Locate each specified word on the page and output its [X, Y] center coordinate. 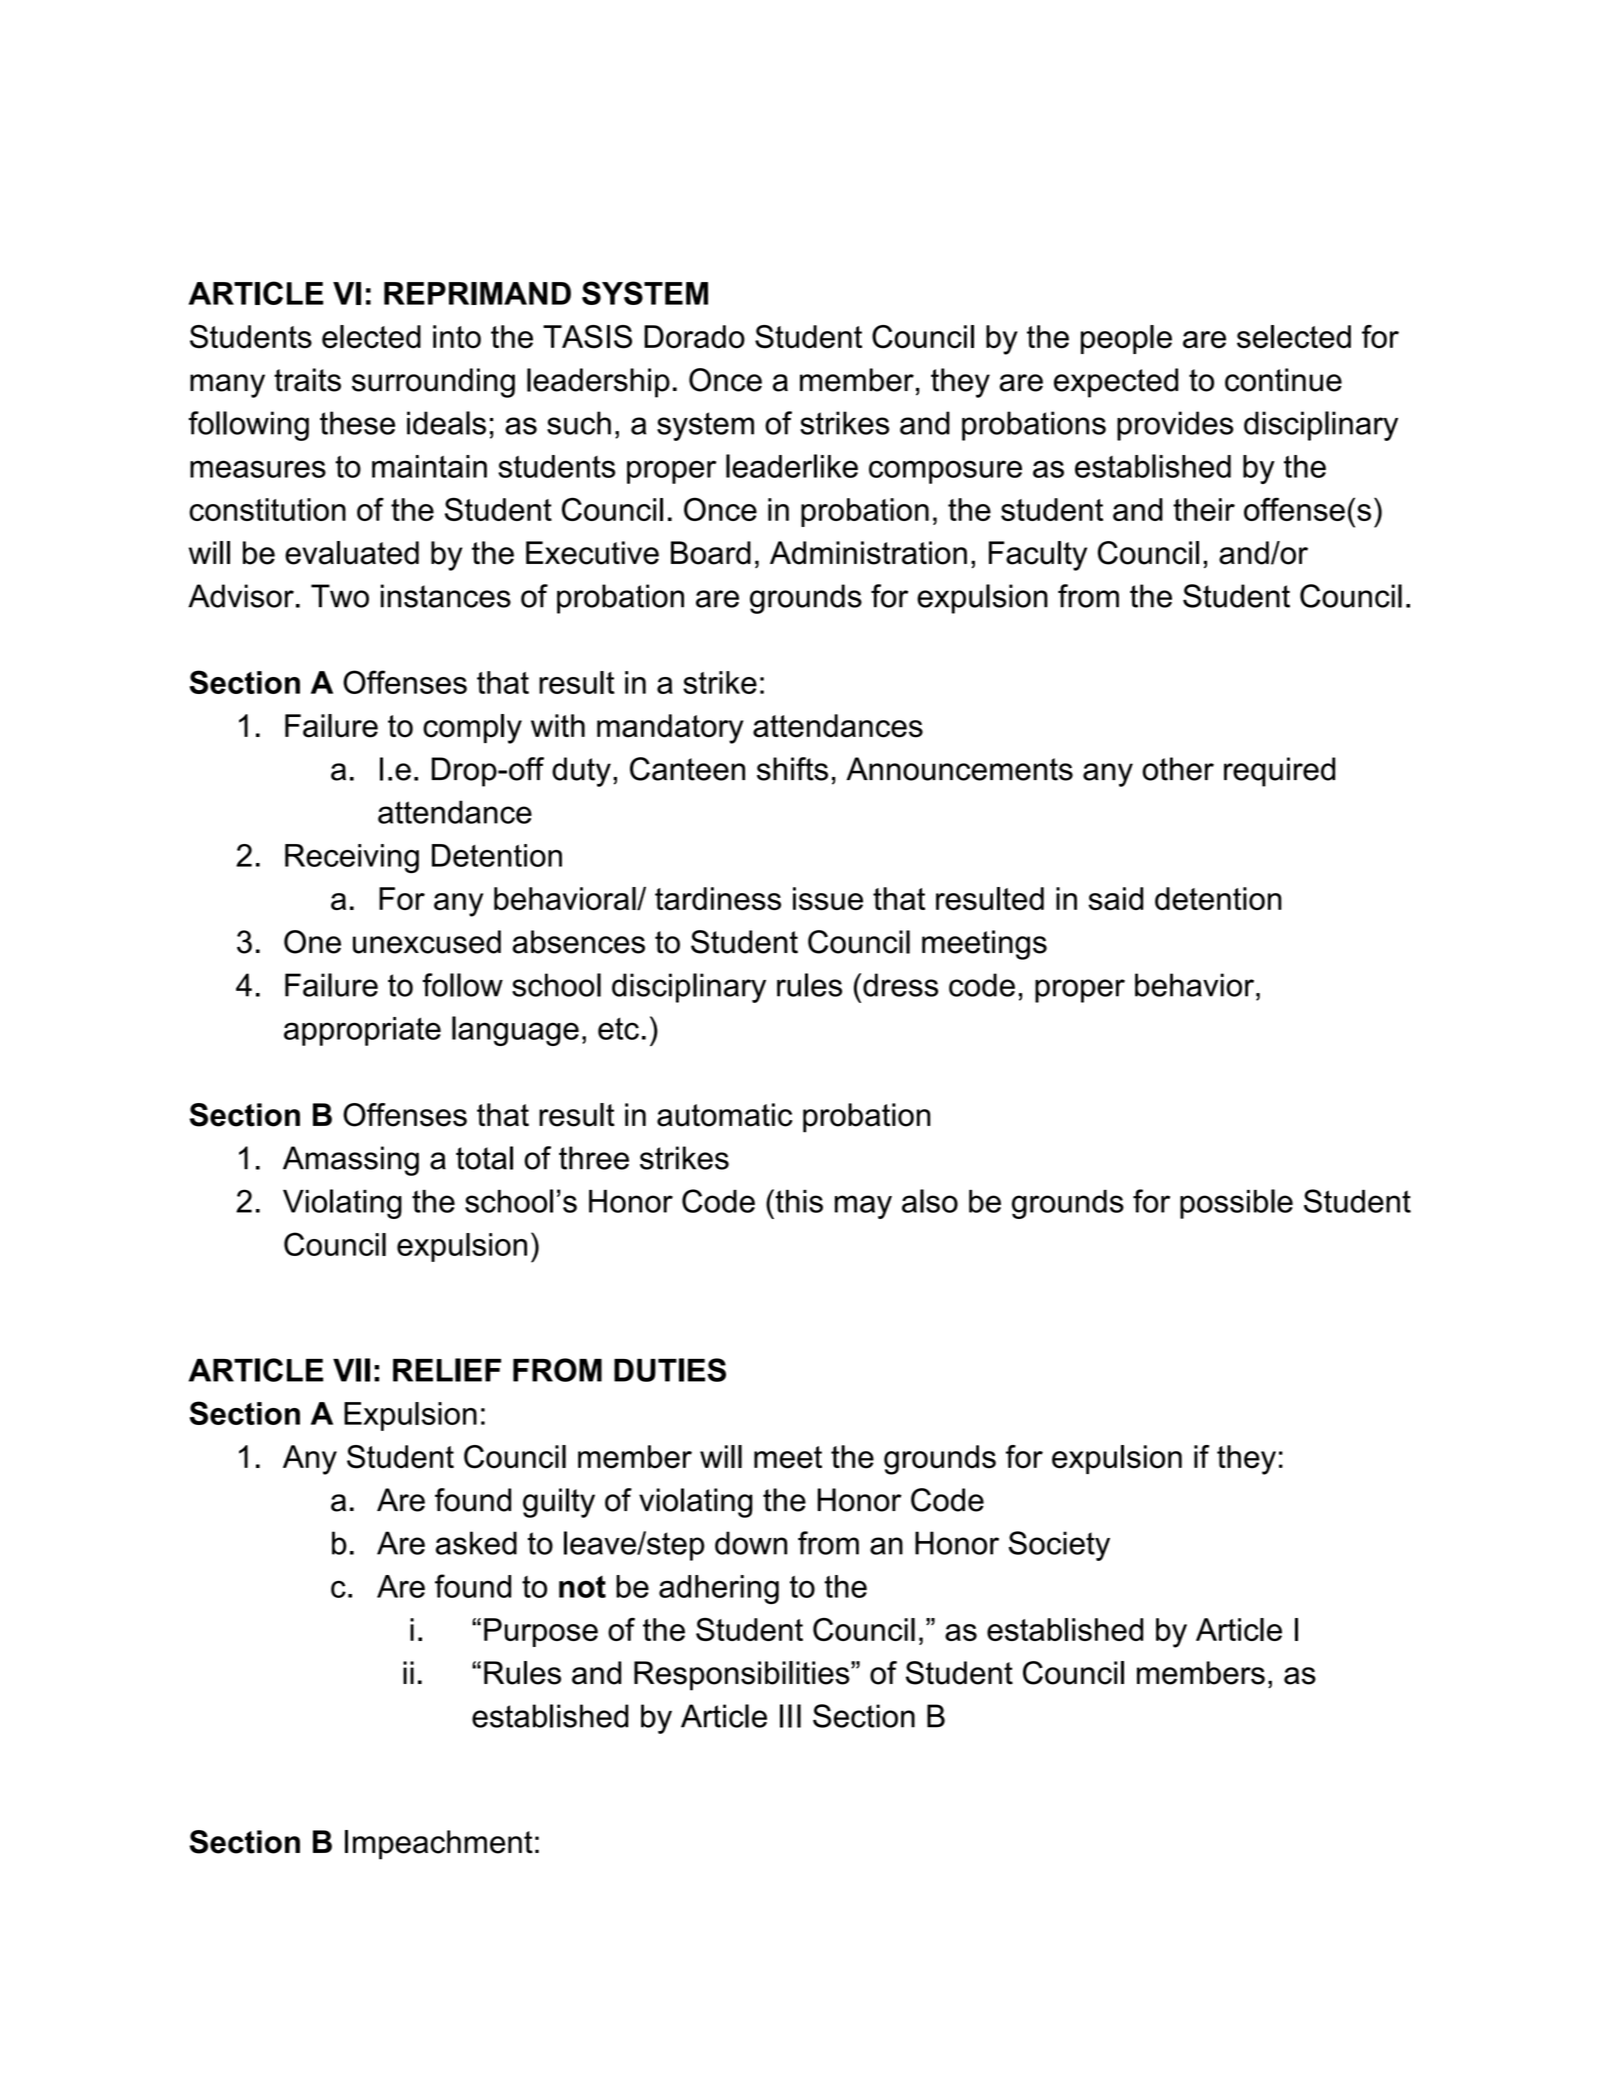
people [1126, 339]
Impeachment [439, 1845]
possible [1236, 1204]
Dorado [694, 337]
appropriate [362, 1031]
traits [307, 380]
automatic [725, 1115]
